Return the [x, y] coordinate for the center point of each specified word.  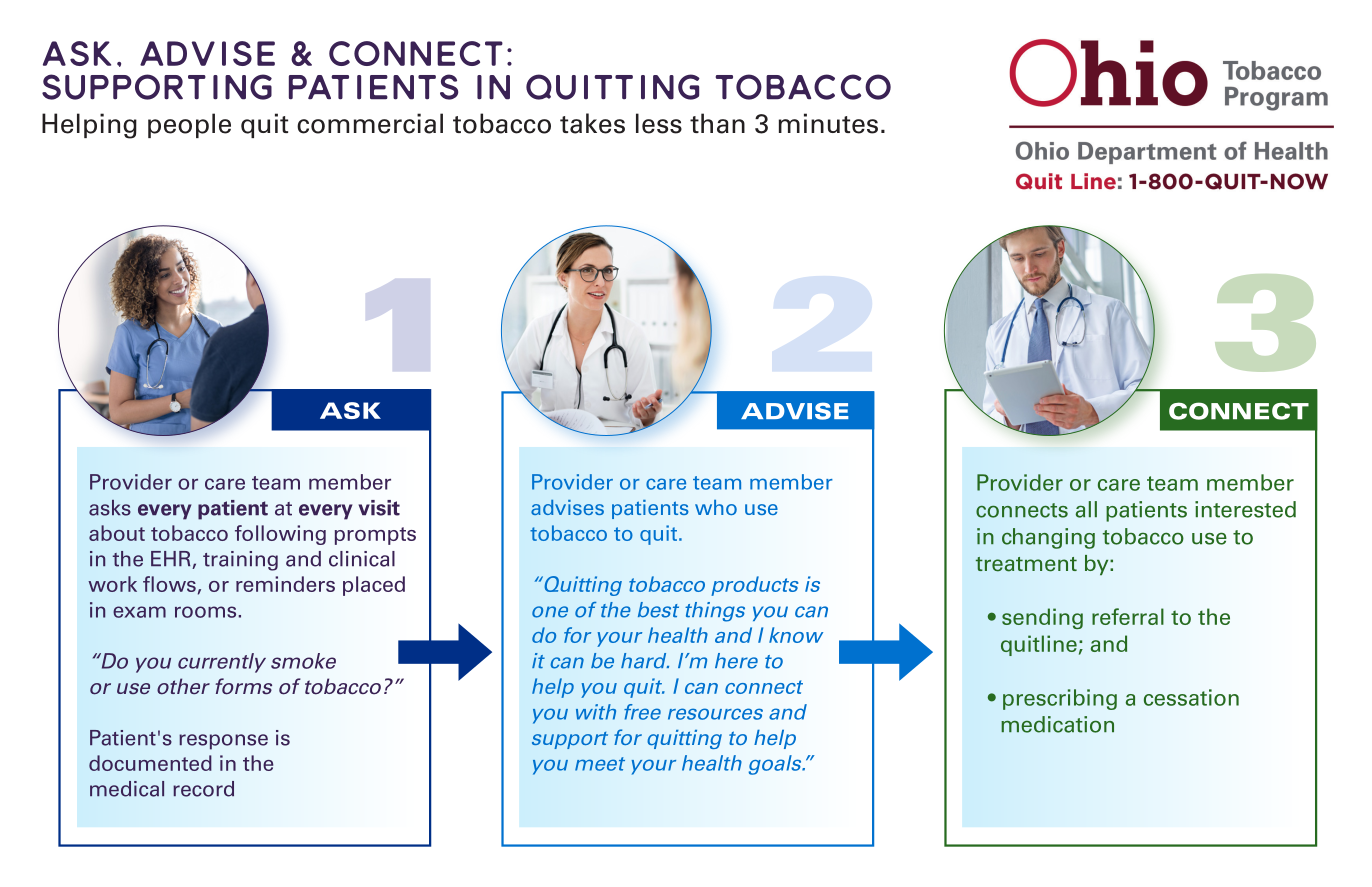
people [189, 125]
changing [1048, 538]
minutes [828, 123]
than [717, 123]
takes [592, 123]
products [754, 586]
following [280, 535]
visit [379, 508]
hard [645, 661]
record [203, 789]
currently [222, 663]
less [659, 123]
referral [1128, 616]
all [1086, 509]
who [716, 507]
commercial [370, 123]
